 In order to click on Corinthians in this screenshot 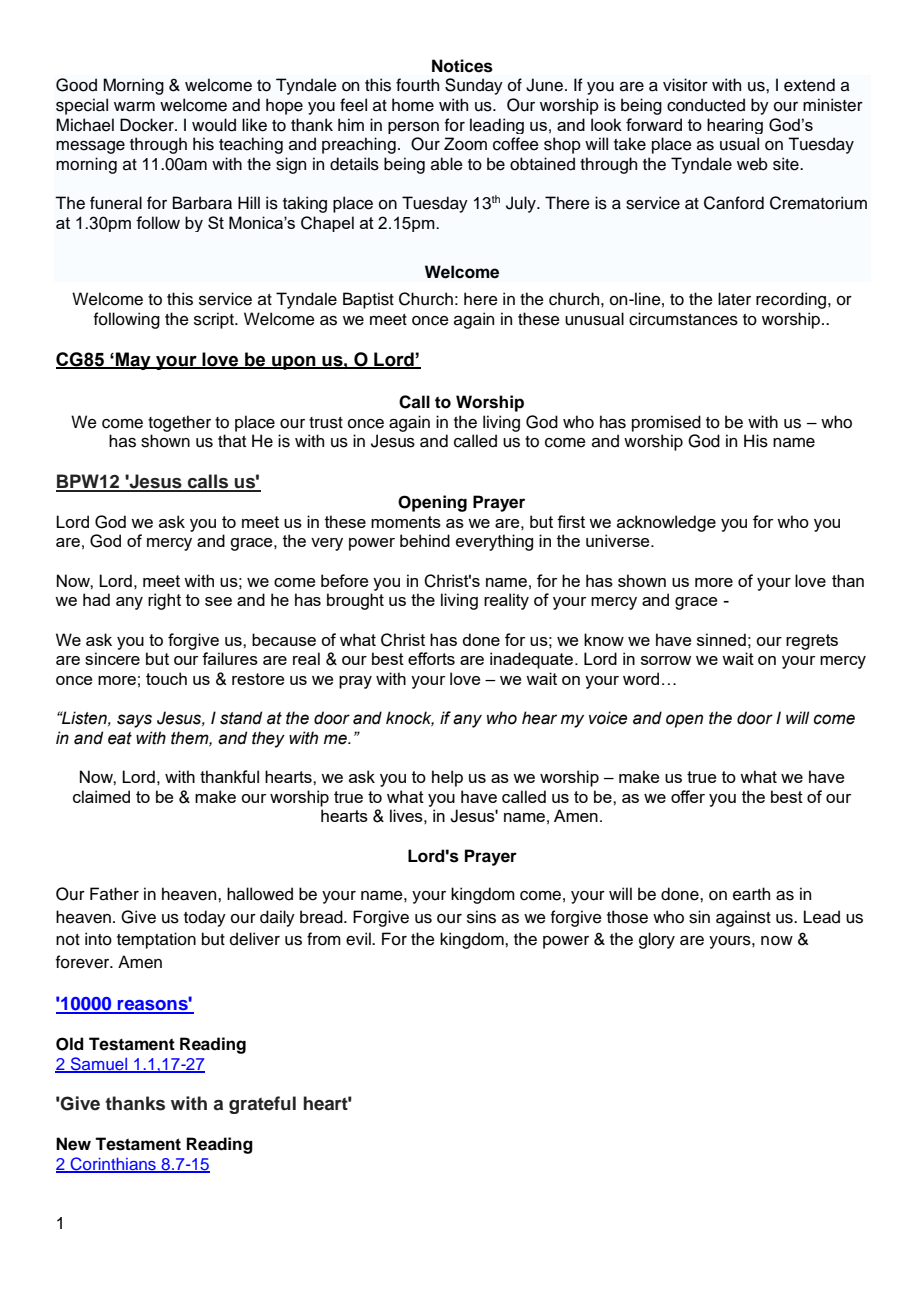, I will do `click(113, 1164)`.
